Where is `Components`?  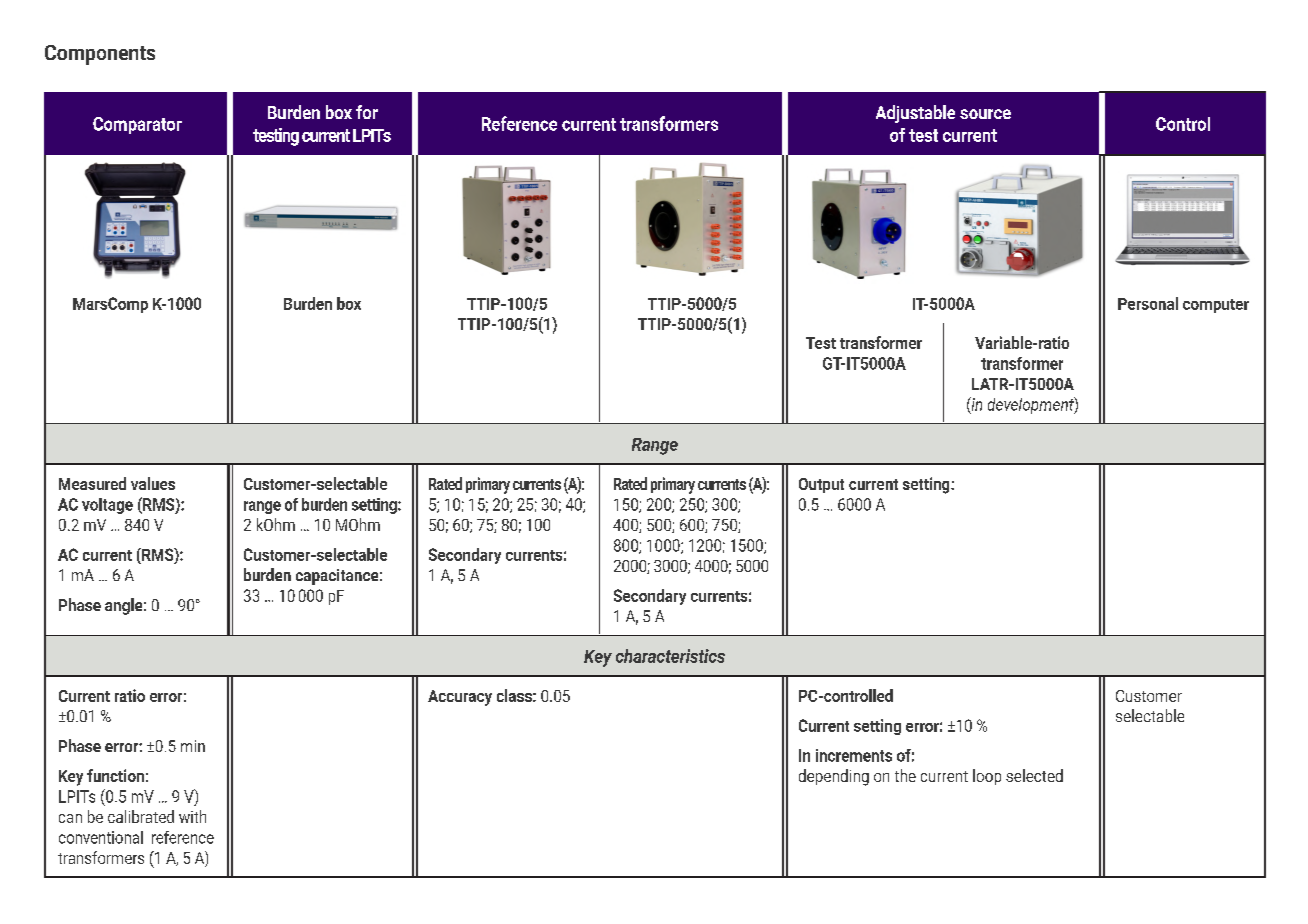 Components is located at coordinates (100, 55).
